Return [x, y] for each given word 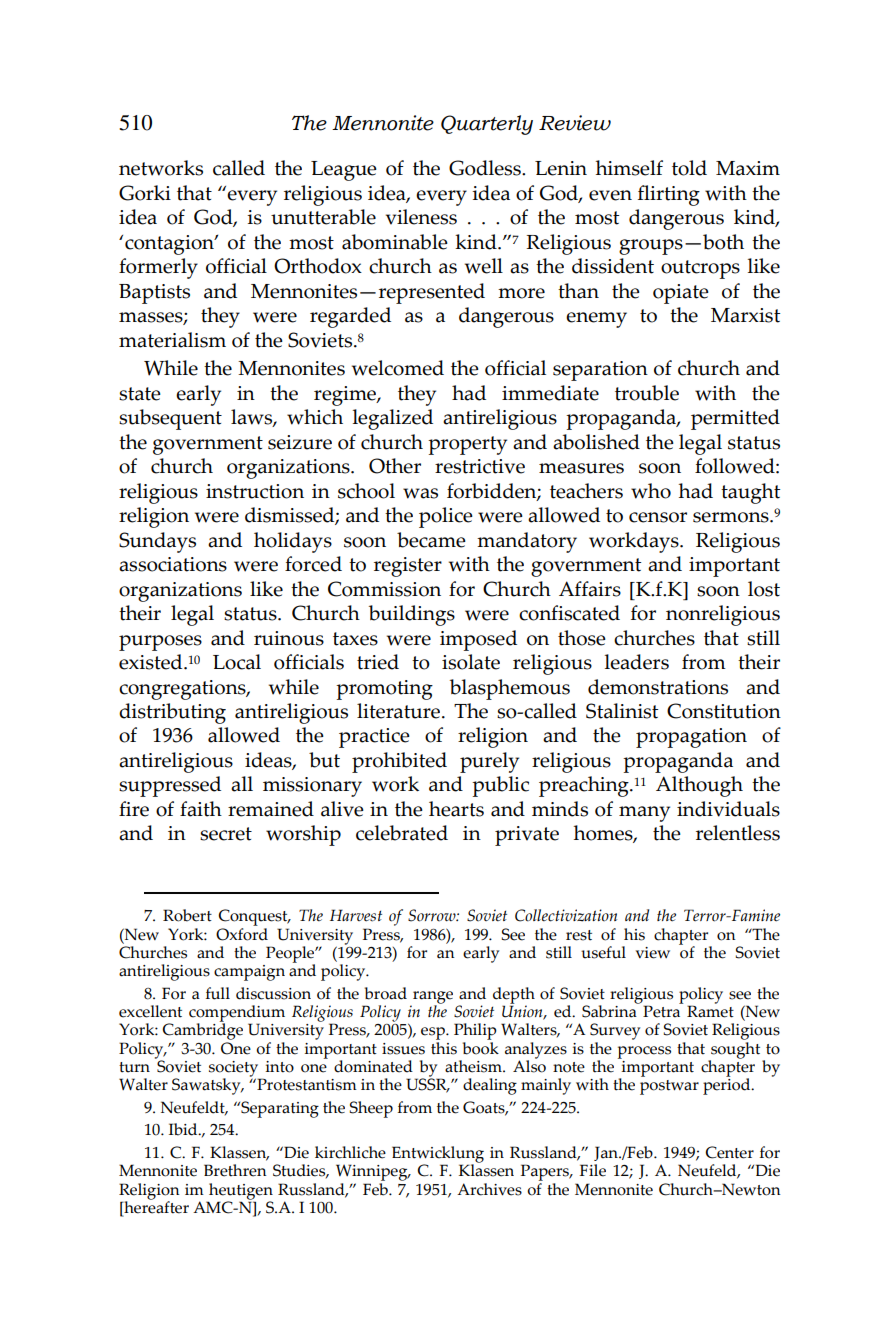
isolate [471, 662]
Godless [486, 168]
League [344, 171]
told [689, 168]
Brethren [235, 1170]
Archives [489, 1189]
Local [237, 662]
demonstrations [658, 687]
